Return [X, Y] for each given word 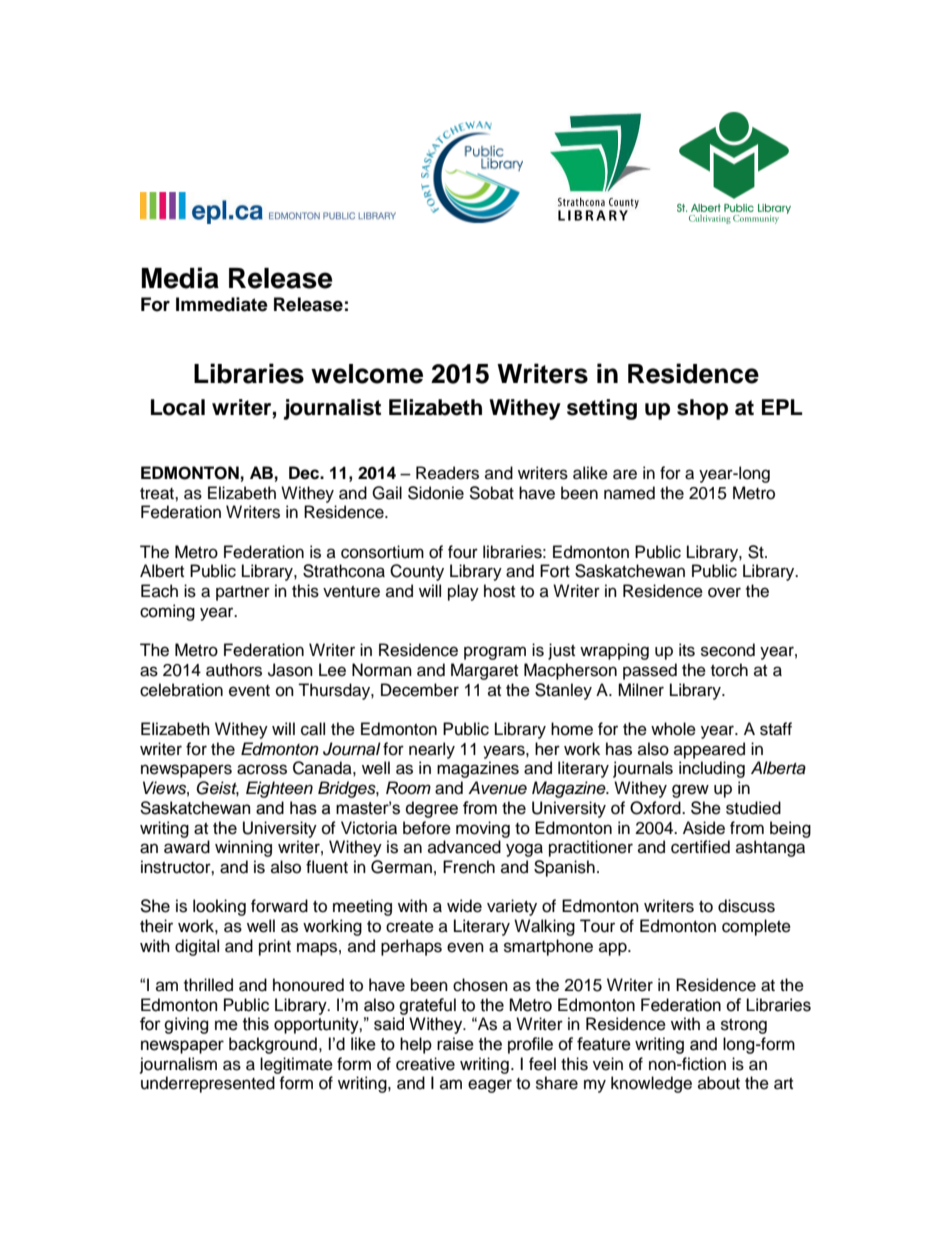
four [463, 552]
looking [219, 907]
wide [464, 906]
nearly [432, 750]
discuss [746, 906]
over [724, 592]
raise [455, 1044]
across [262, 769]
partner [243, 593]
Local [178, 407]
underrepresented [208, 1084]
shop [702, 409]
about [719, 1083]
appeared [709, 750]
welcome [367, 374]
